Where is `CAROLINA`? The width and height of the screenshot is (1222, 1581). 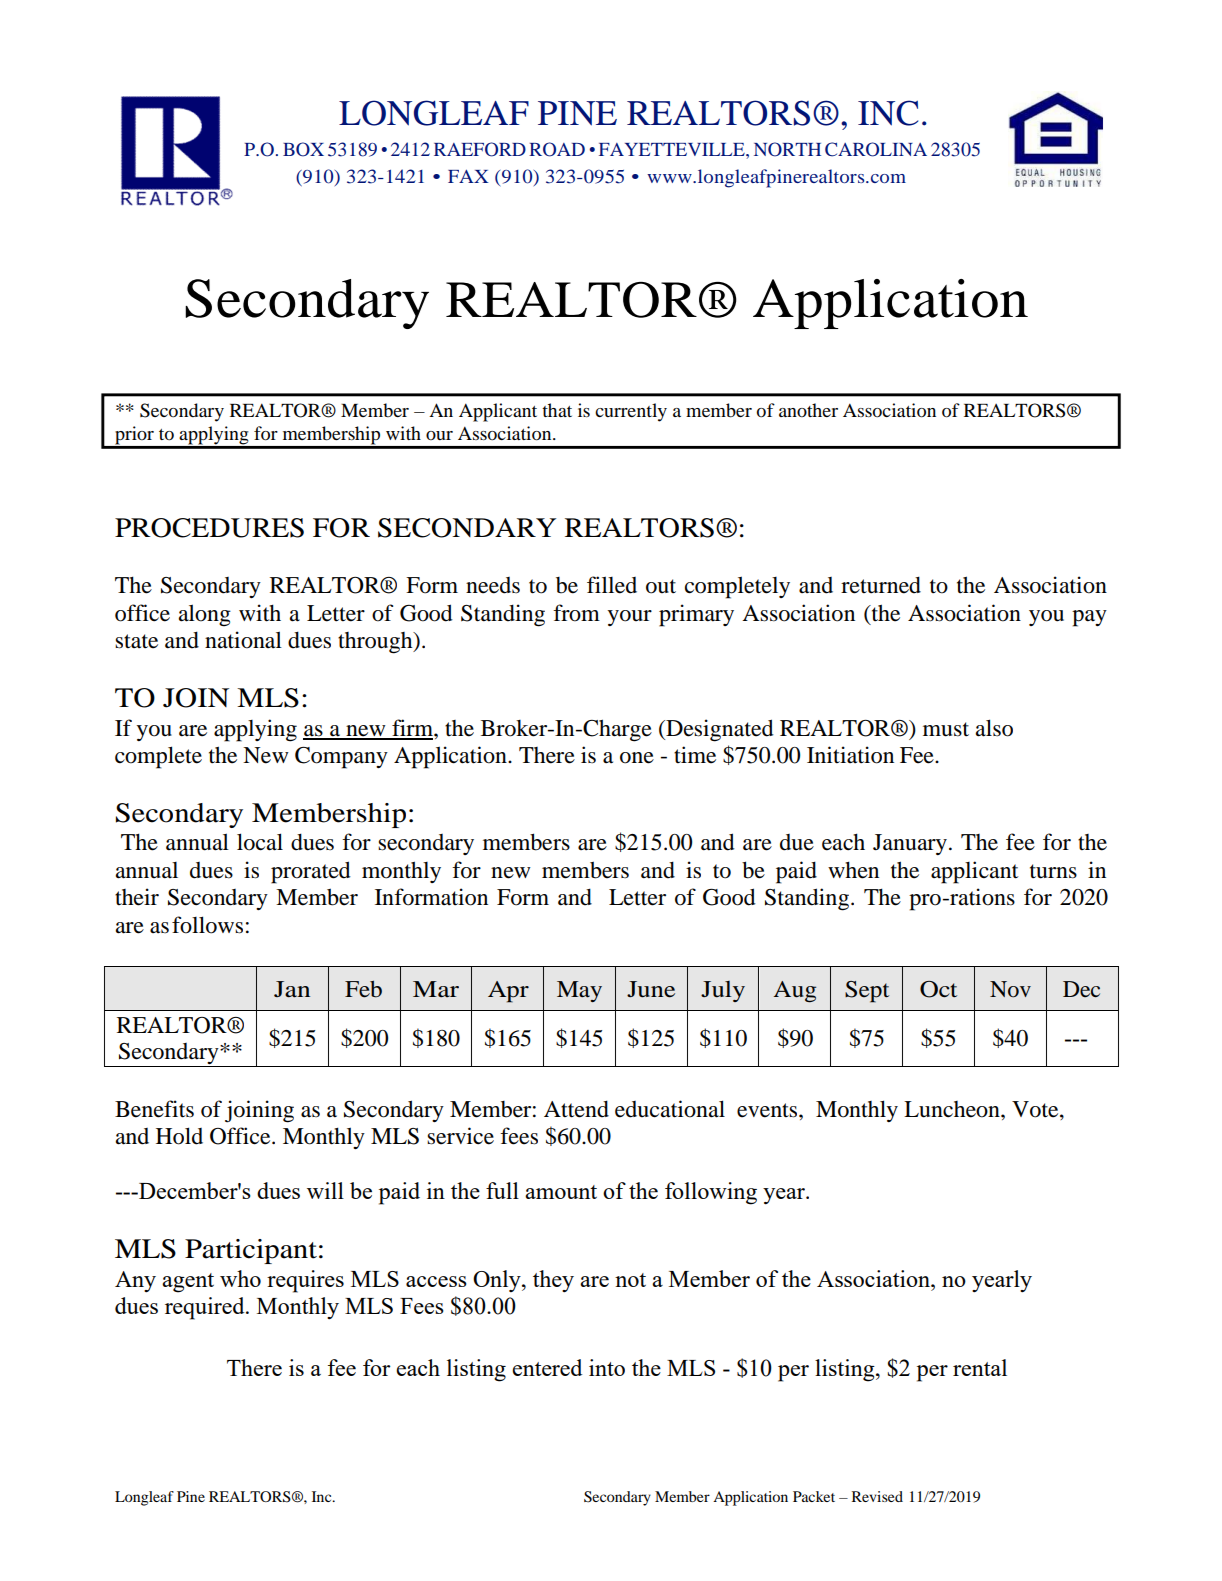 CAROLINA is located at coordinates (876, 149).
